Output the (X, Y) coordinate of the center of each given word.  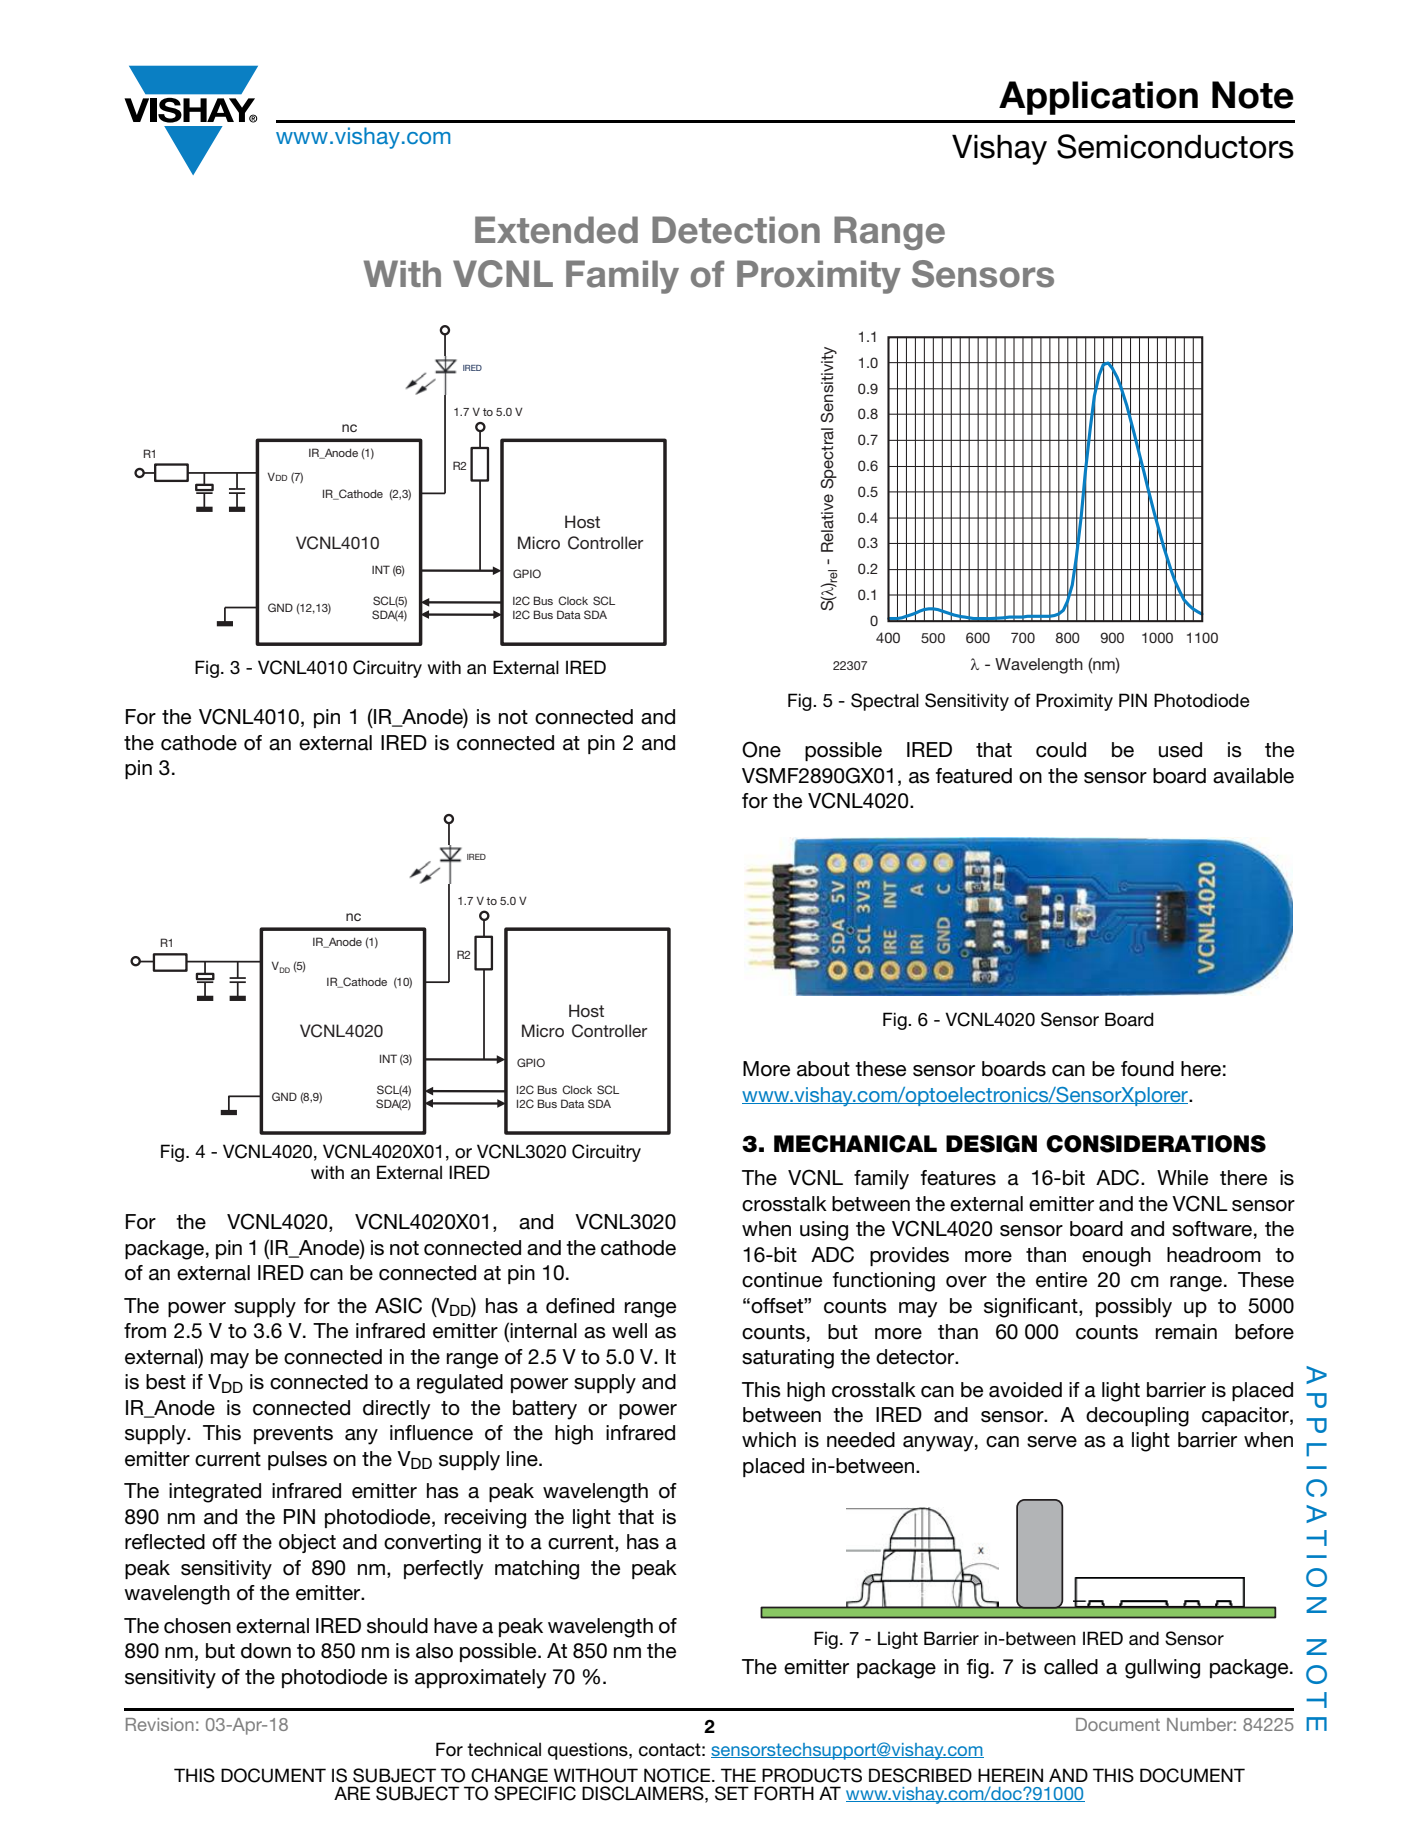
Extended (556, 230)
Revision (160, 1724)
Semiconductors (1175, 146)
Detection (736, 230)
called (1071, 1667)
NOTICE (677, 1775)
